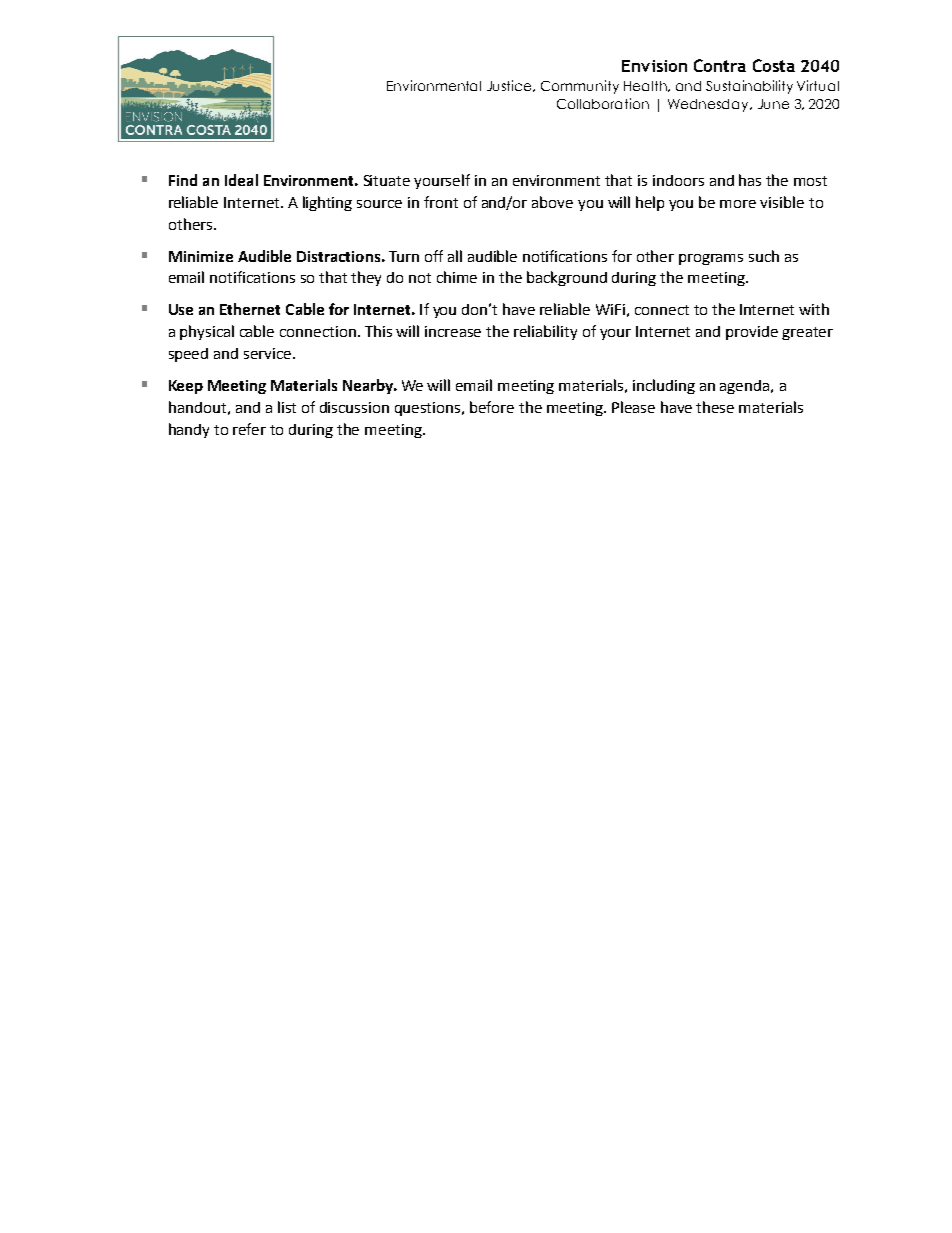 This screenshot has height=1233, width=952. I want to click on before, so click(492, 407).
